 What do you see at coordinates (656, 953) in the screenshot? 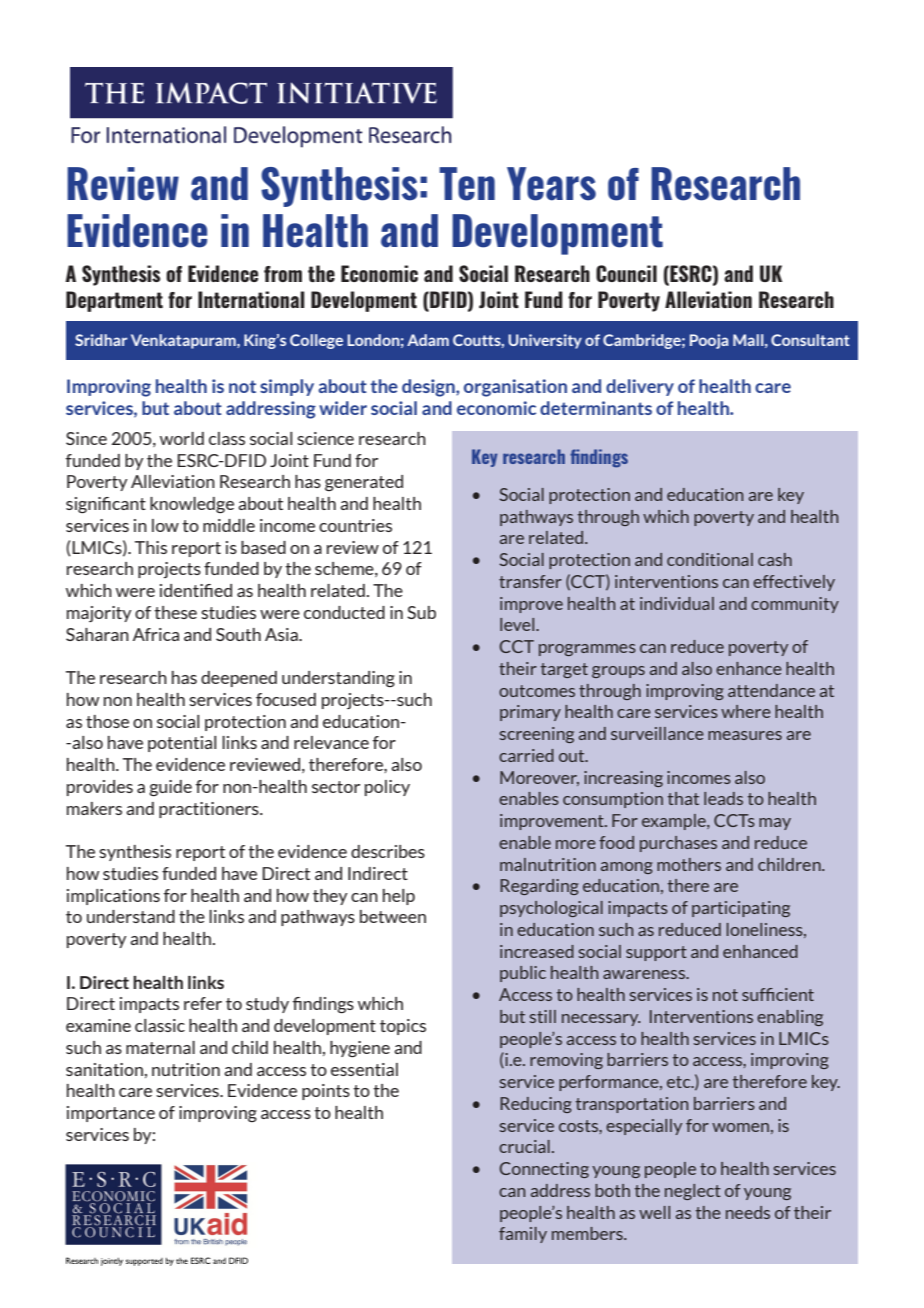
I see `support` at bounding box center [656, 953].
